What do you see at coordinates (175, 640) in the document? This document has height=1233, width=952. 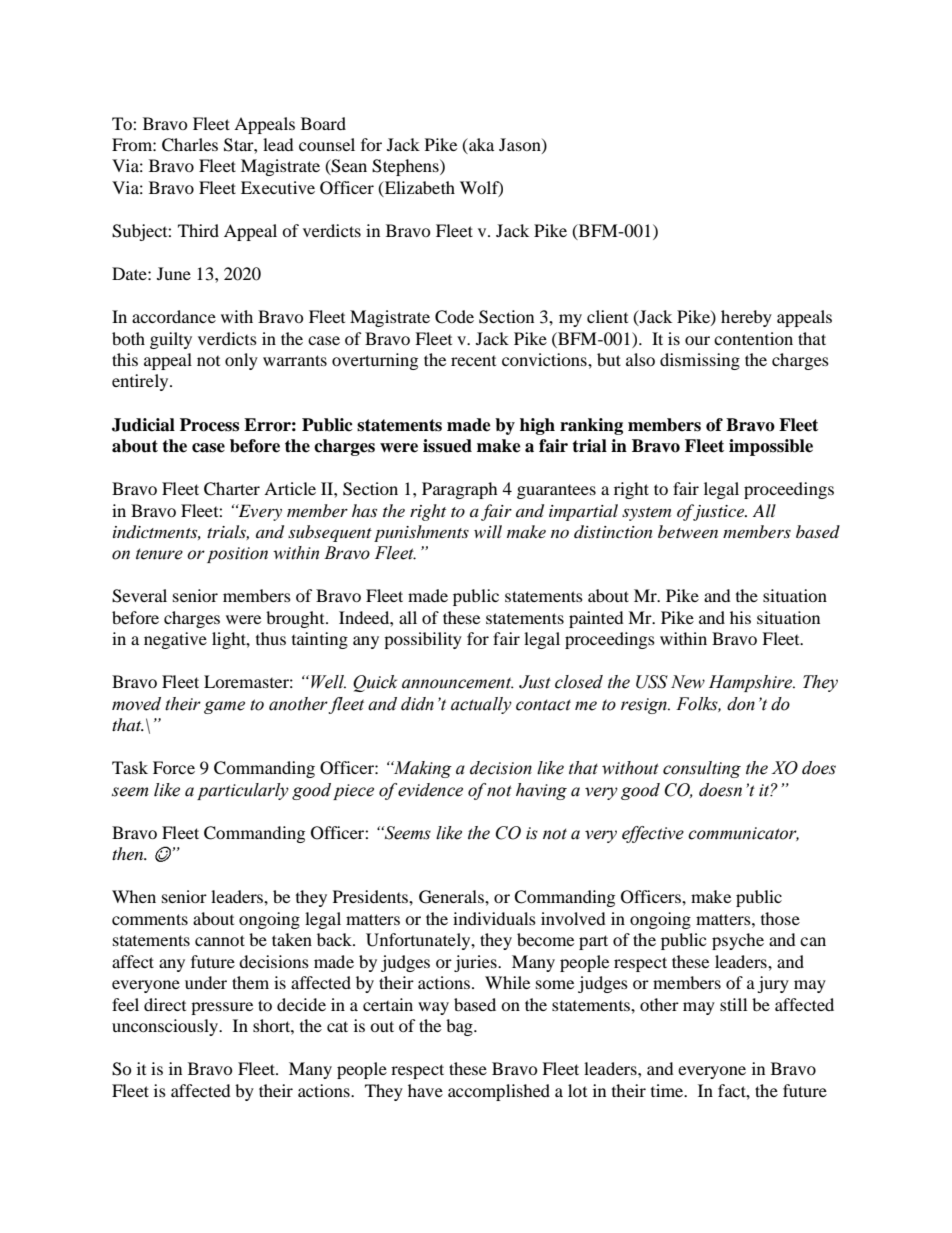 I see `negative` at bounding box center [175, 640].
